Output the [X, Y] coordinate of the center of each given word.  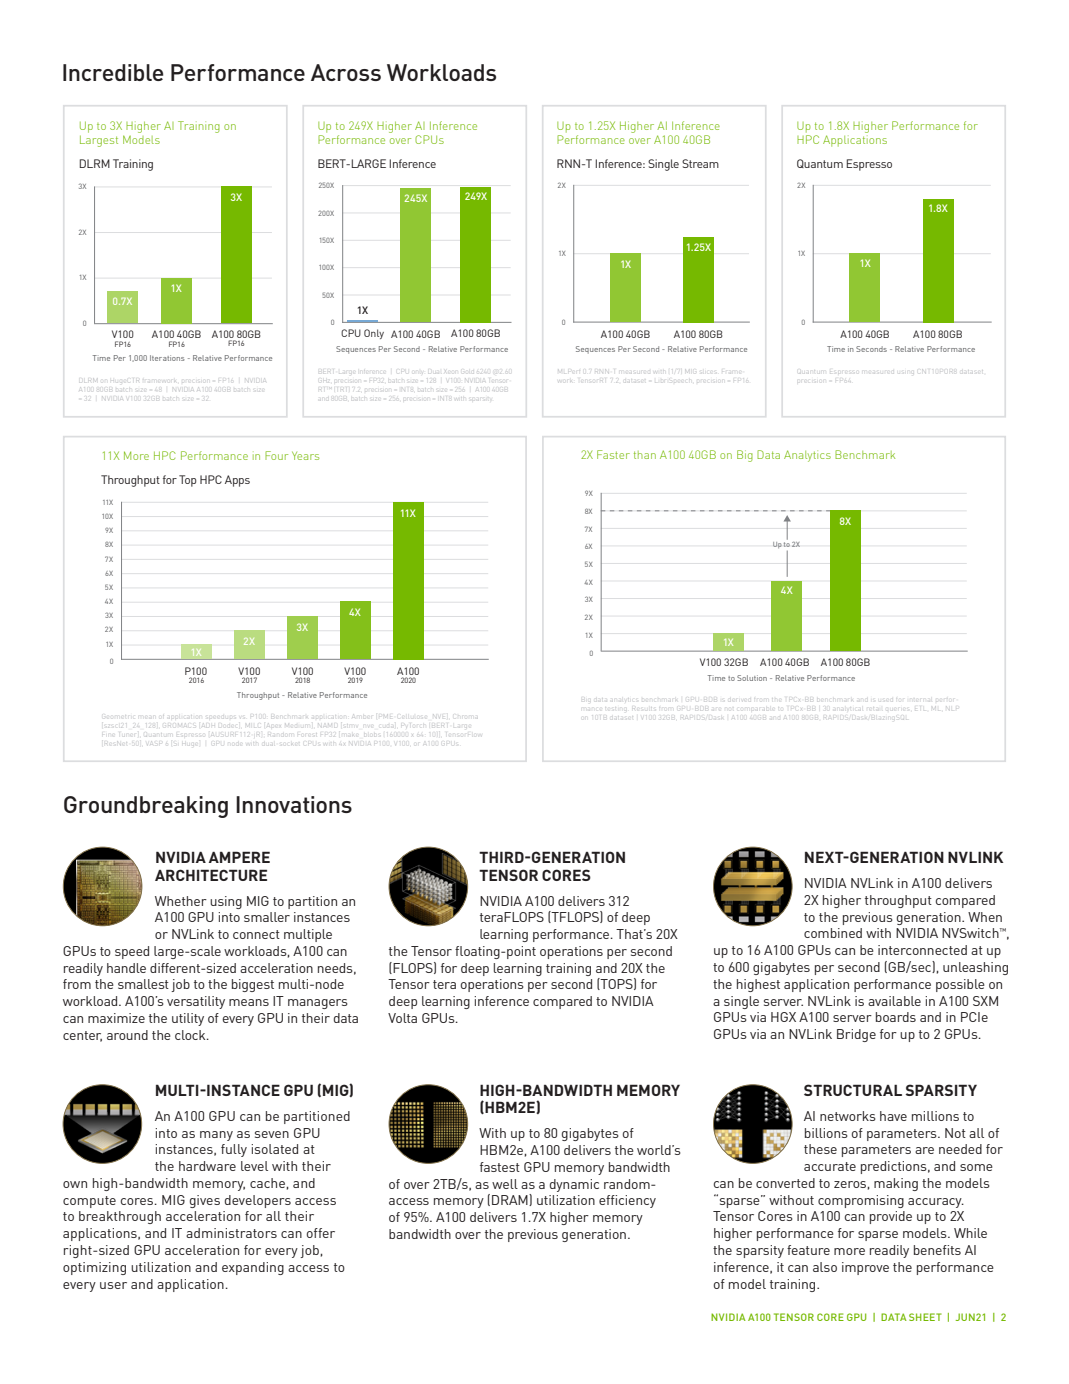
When [985, 917]
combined [833, 933]
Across [346, 72]
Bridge [856, 1035]
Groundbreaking [146, 807]
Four [276, 455]
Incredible [113, 72]
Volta [402, 1018]
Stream [700, 163]
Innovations [294, 804]
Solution [752, 678]
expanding [253, 1268]
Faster [613, 454]
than [645, 455]
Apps [237, 481]
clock [191, 1035]
